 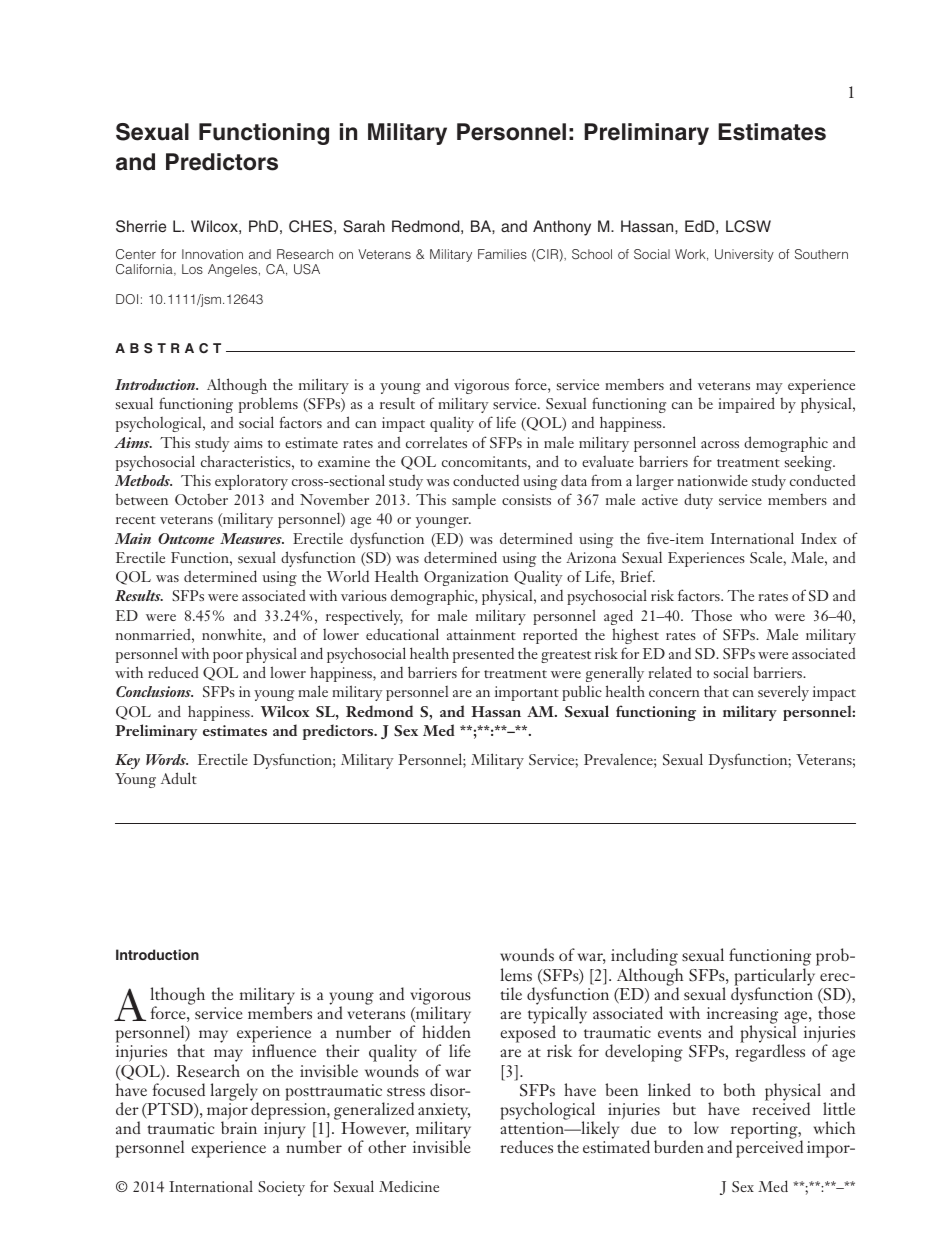 What do you see at coordinates (239, 1127) in the image?
I see `brain` at bounding box center [239, 1127].
